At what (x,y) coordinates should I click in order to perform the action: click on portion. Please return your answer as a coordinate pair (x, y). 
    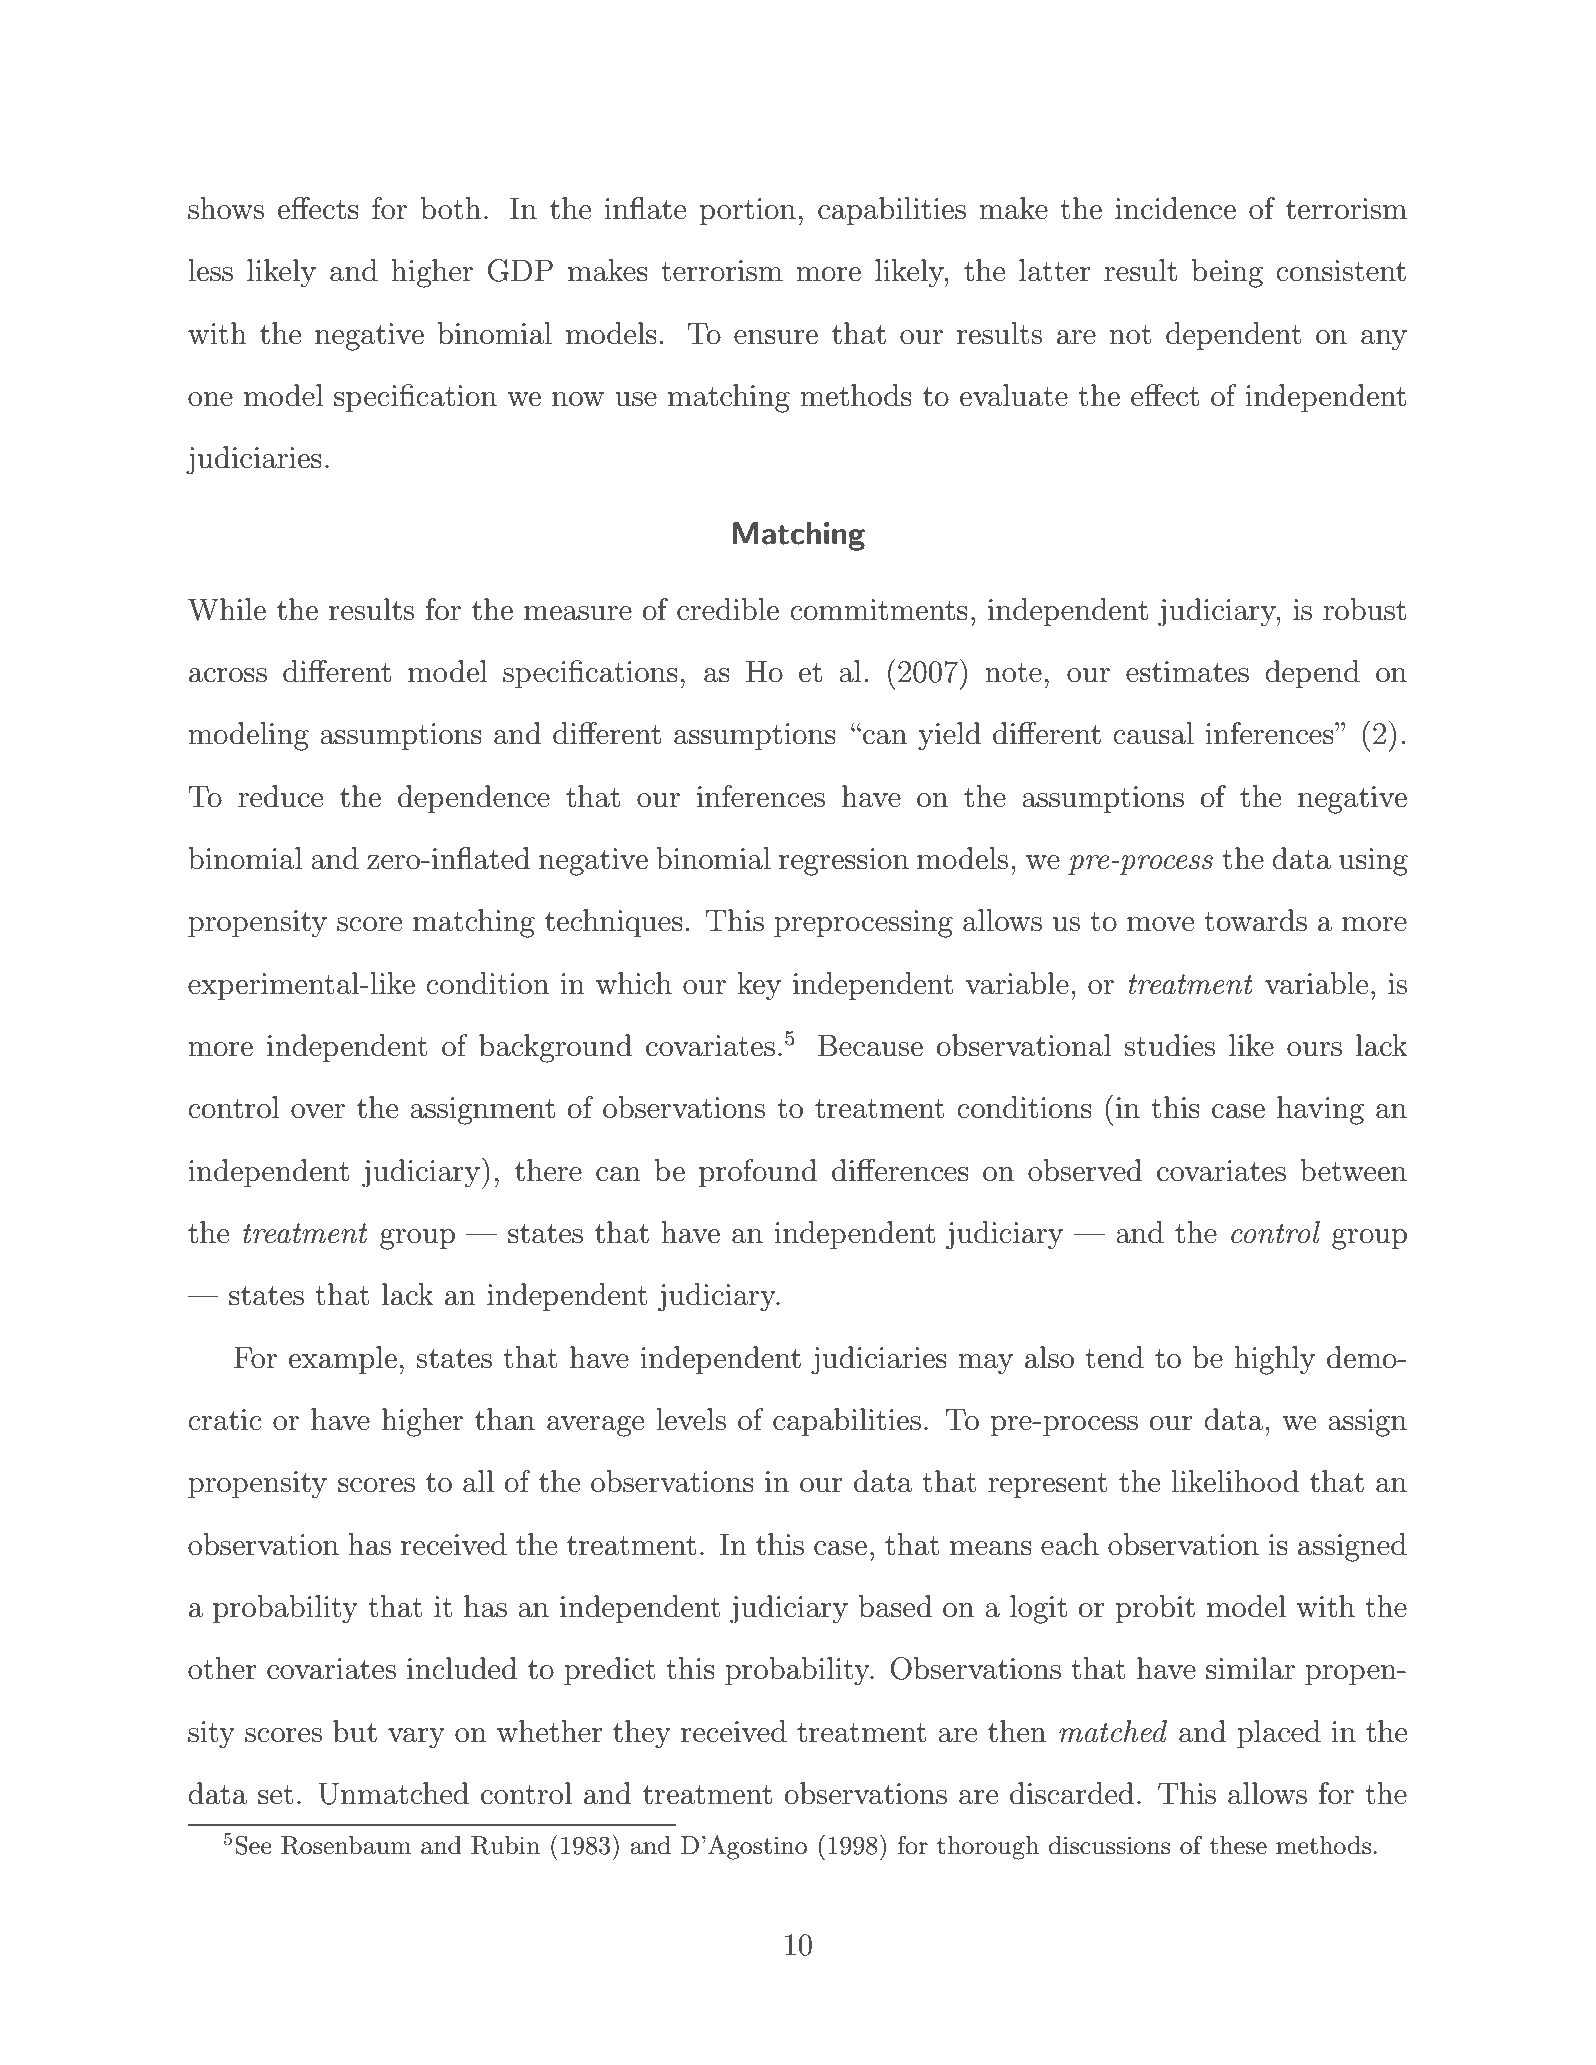
    Looking at the image, I should click on (747, 211).
